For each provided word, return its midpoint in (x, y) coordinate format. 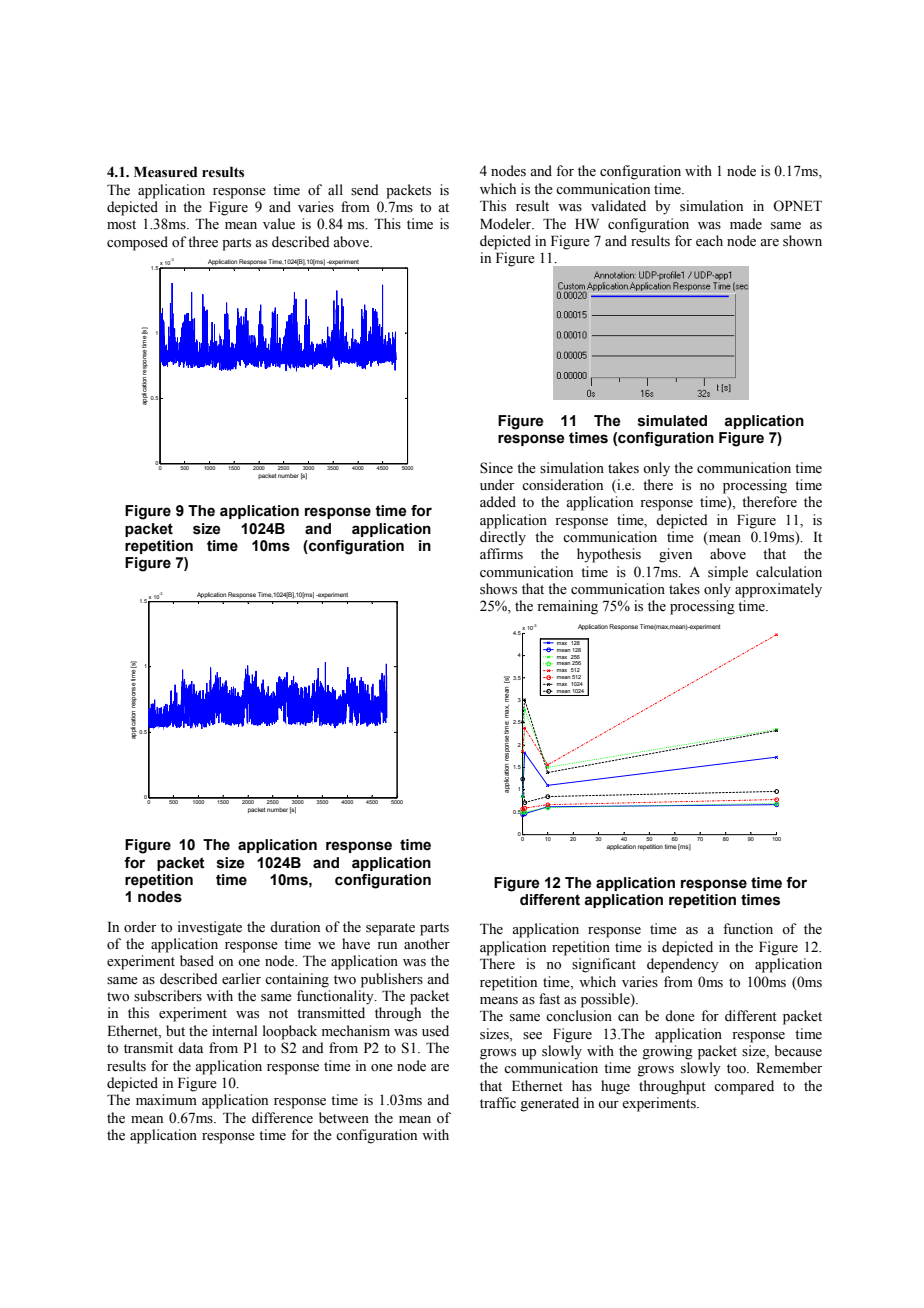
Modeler (507, 224)
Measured (165, 172)
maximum (166, 1099)
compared (744, 1087)
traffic (498, 1102)
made (746, 224)
